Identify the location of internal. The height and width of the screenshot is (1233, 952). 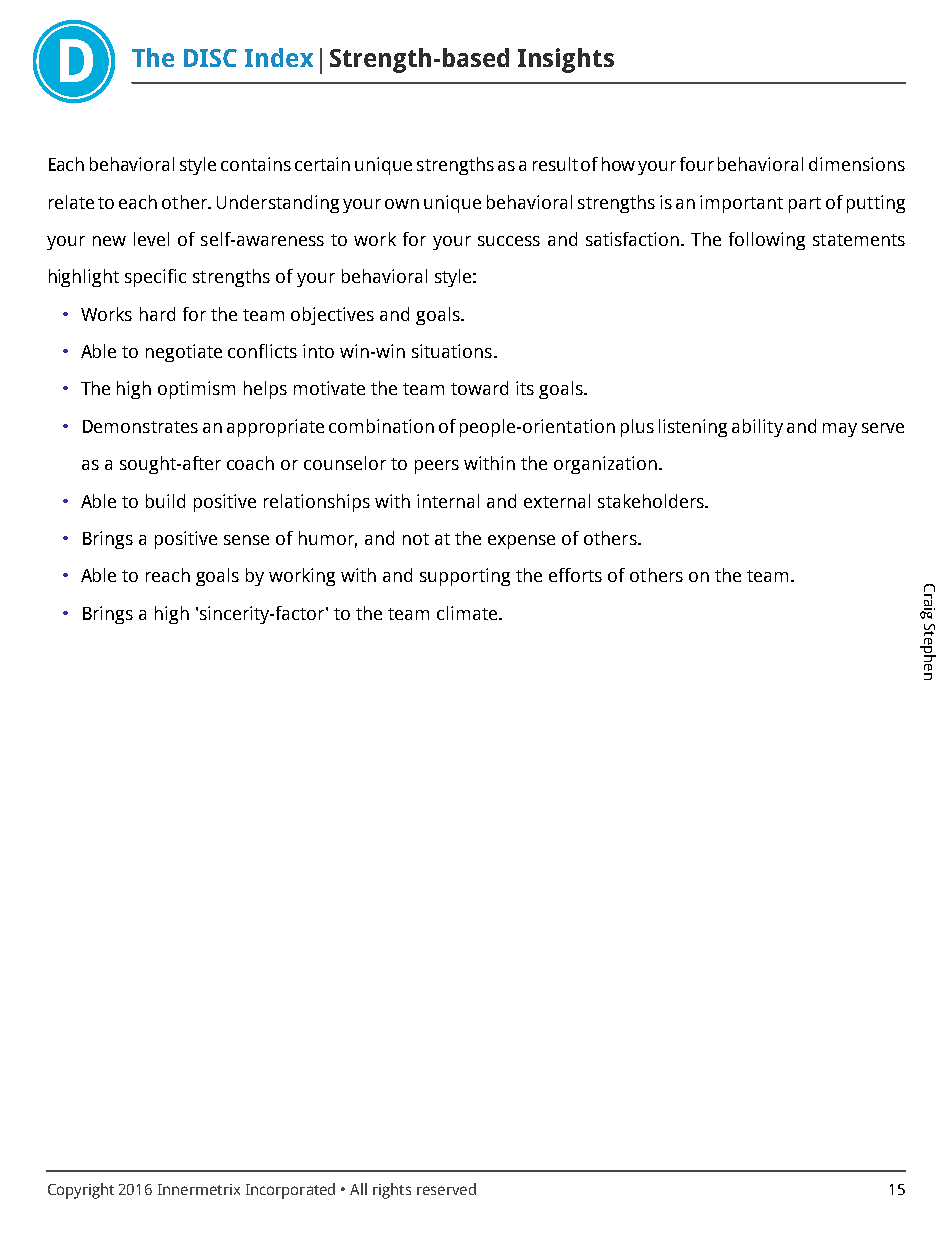
(448, 501).
